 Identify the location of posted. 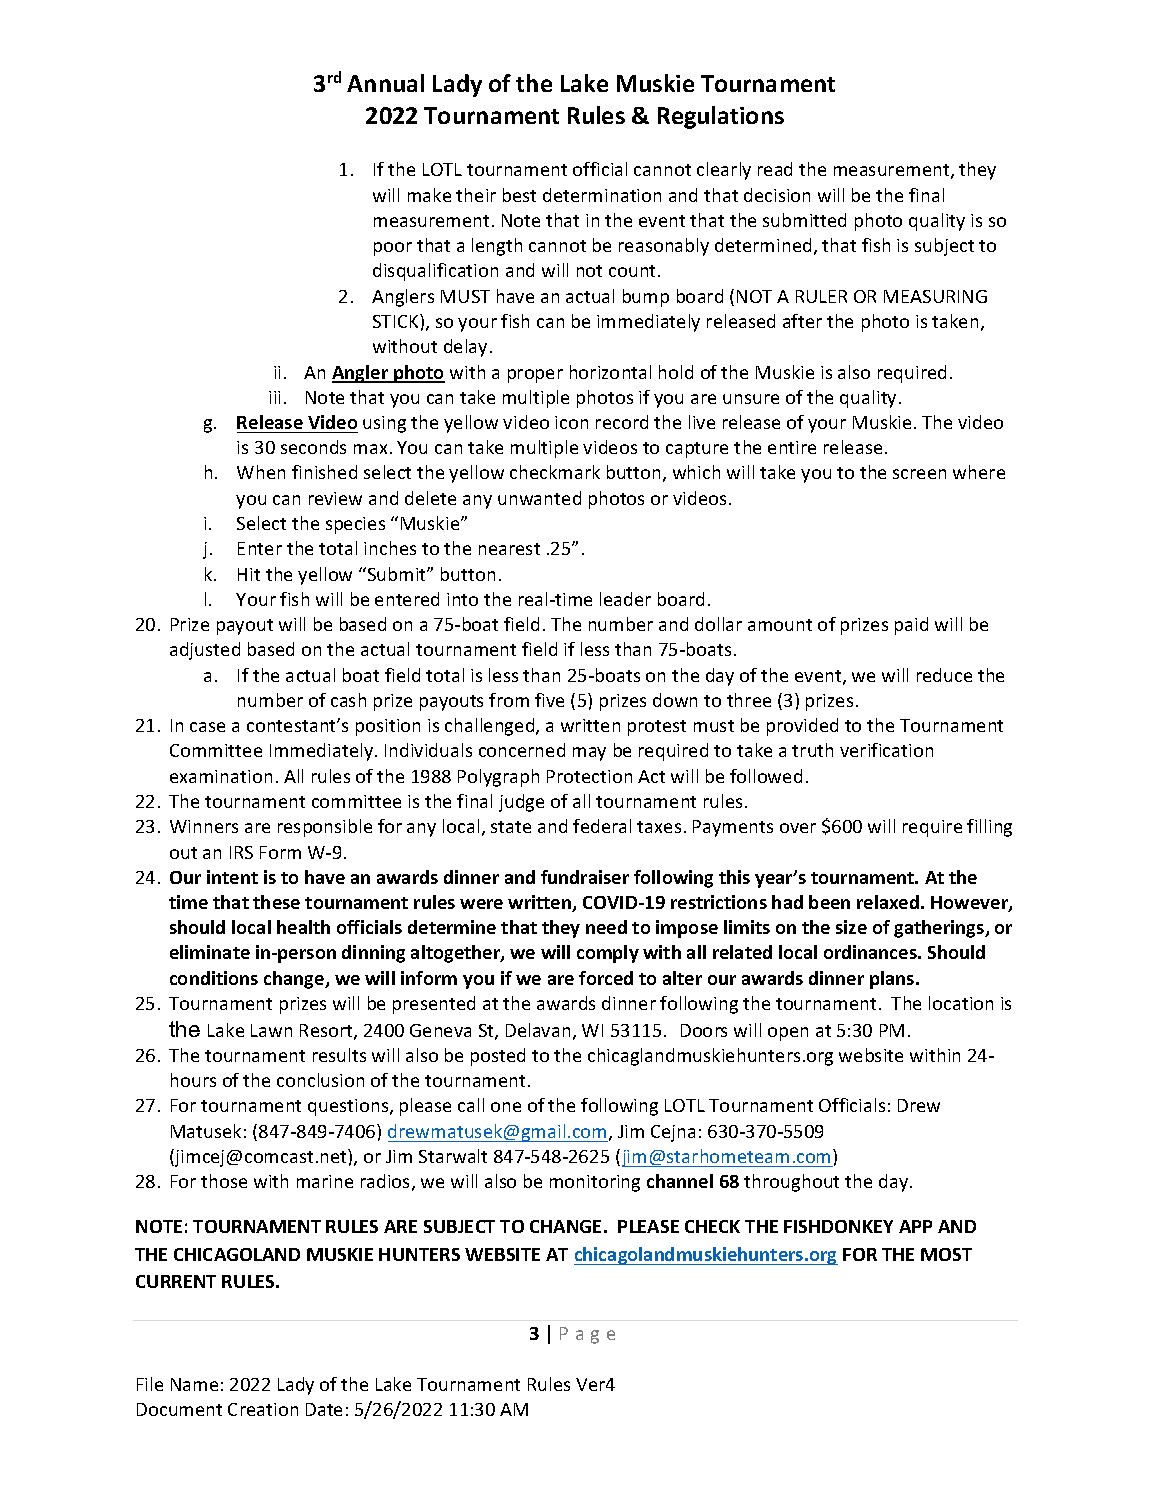
(498, 1057).
